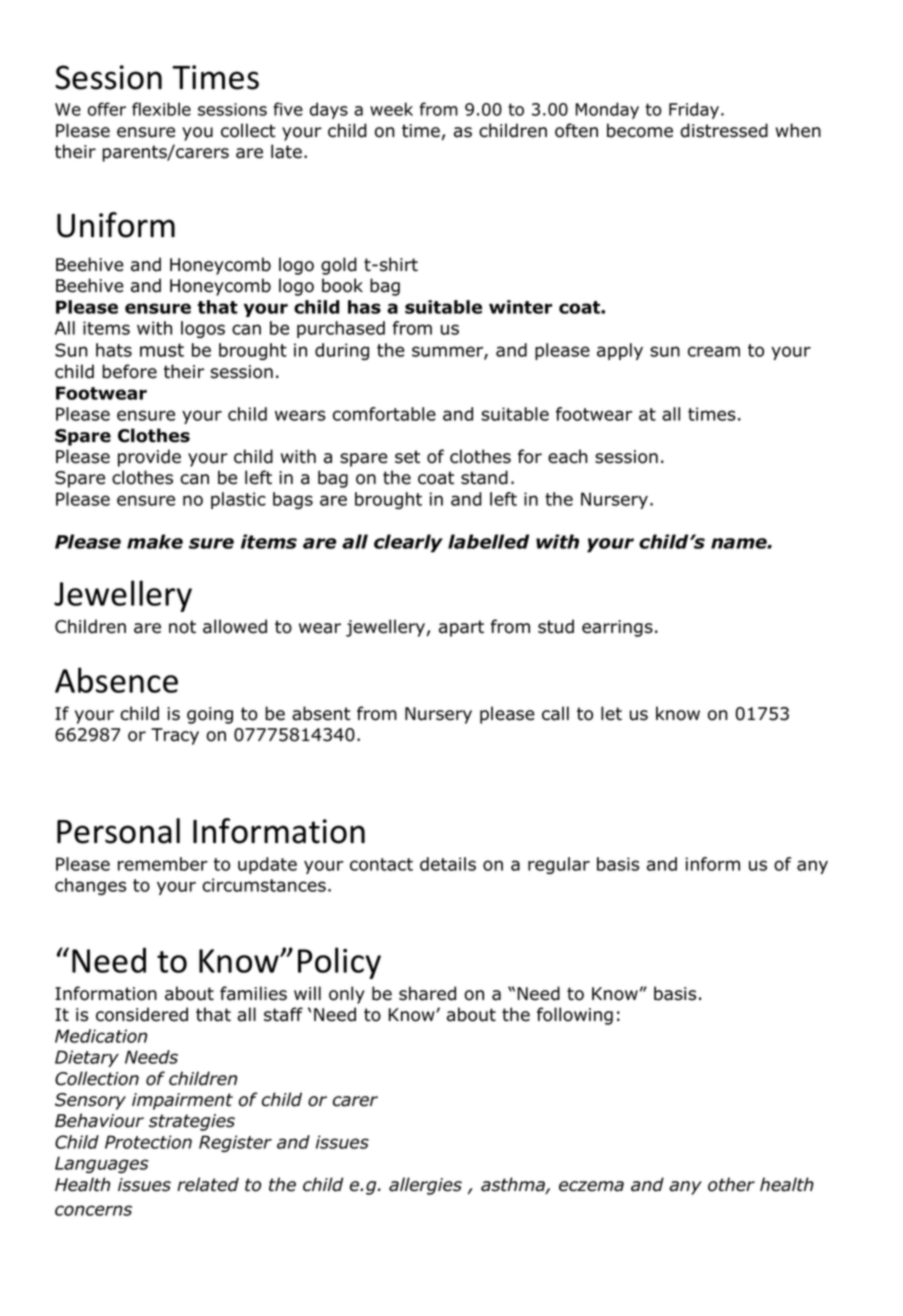 The height and width of the document is (1316, 903). Describe the element at coordinates (391, 109) in the document. I see `week` at that location.
